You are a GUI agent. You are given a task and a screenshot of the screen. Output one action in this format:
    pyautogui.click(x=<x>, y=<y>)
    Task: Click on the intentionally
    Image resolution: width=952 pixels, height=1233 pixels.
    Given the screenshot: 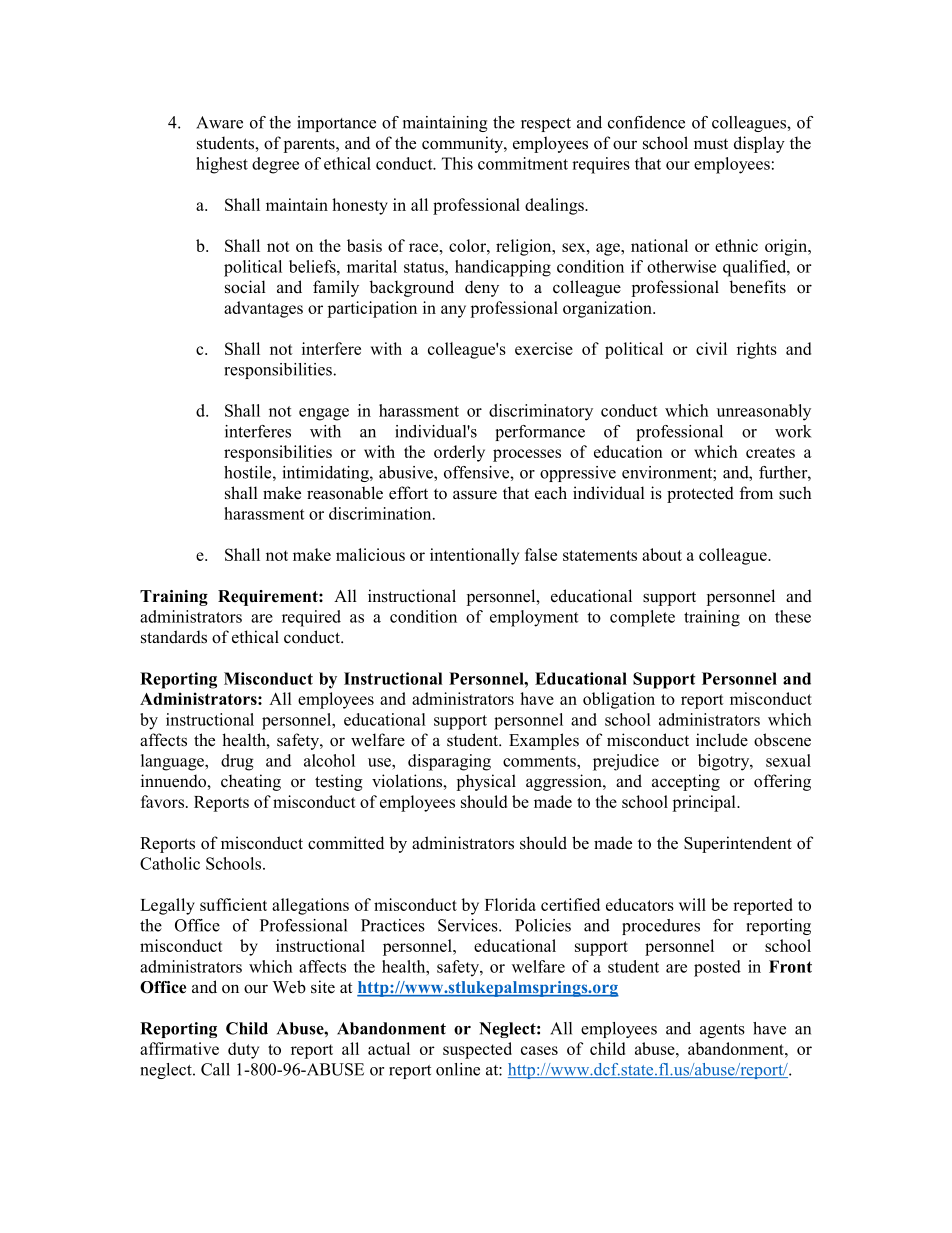 What is the action you would take?
    pyautogui.click(x=474, y=556)
